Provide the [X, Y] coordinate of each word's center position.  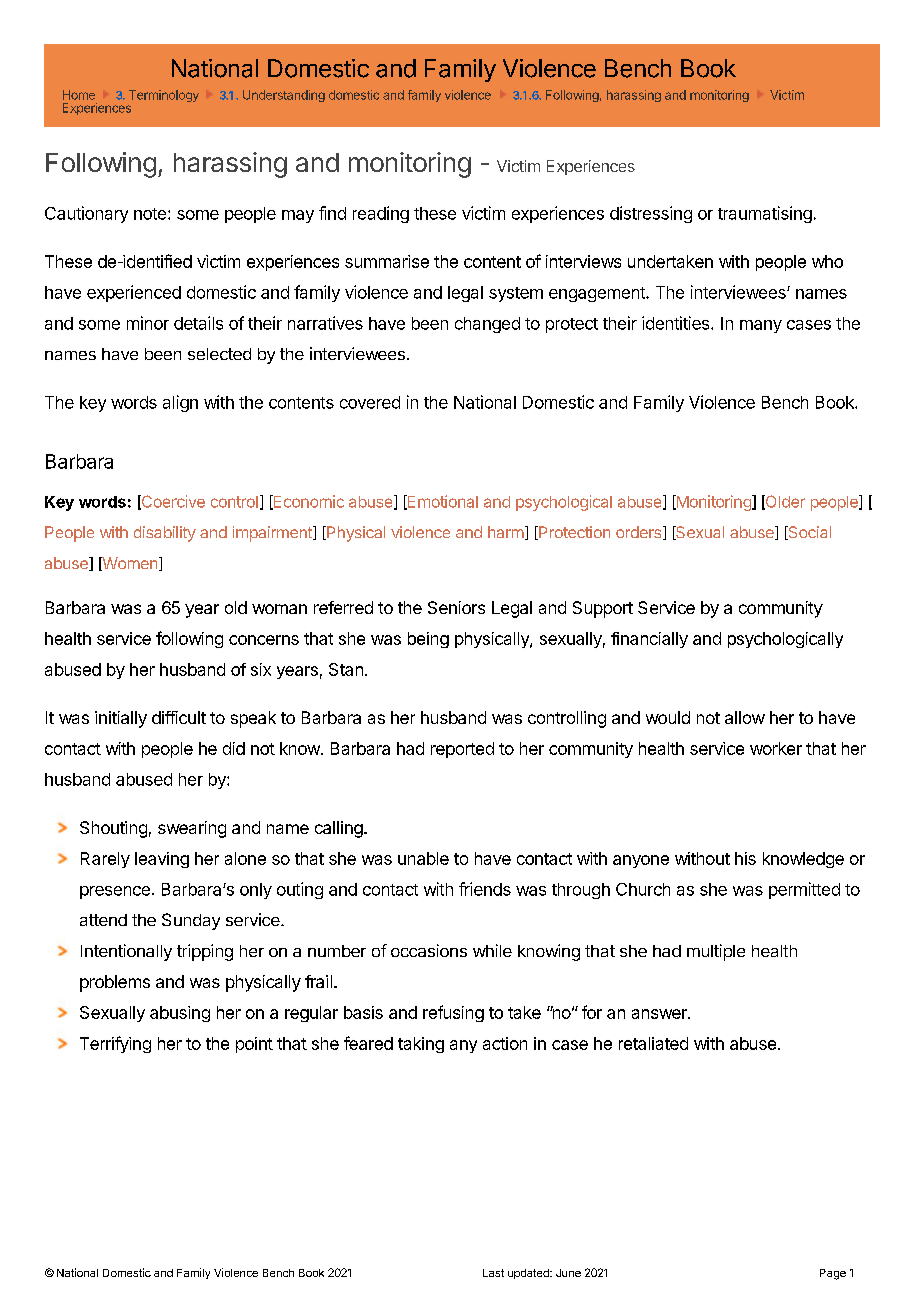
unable [423, 858]
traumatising [765, 214]
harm [506, 532]
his [745, 858]
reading [381, 214]
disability [165, 534]
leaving [162, 860]
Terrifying [115, 1044]
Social [808, 533]
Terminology [164, 96]
